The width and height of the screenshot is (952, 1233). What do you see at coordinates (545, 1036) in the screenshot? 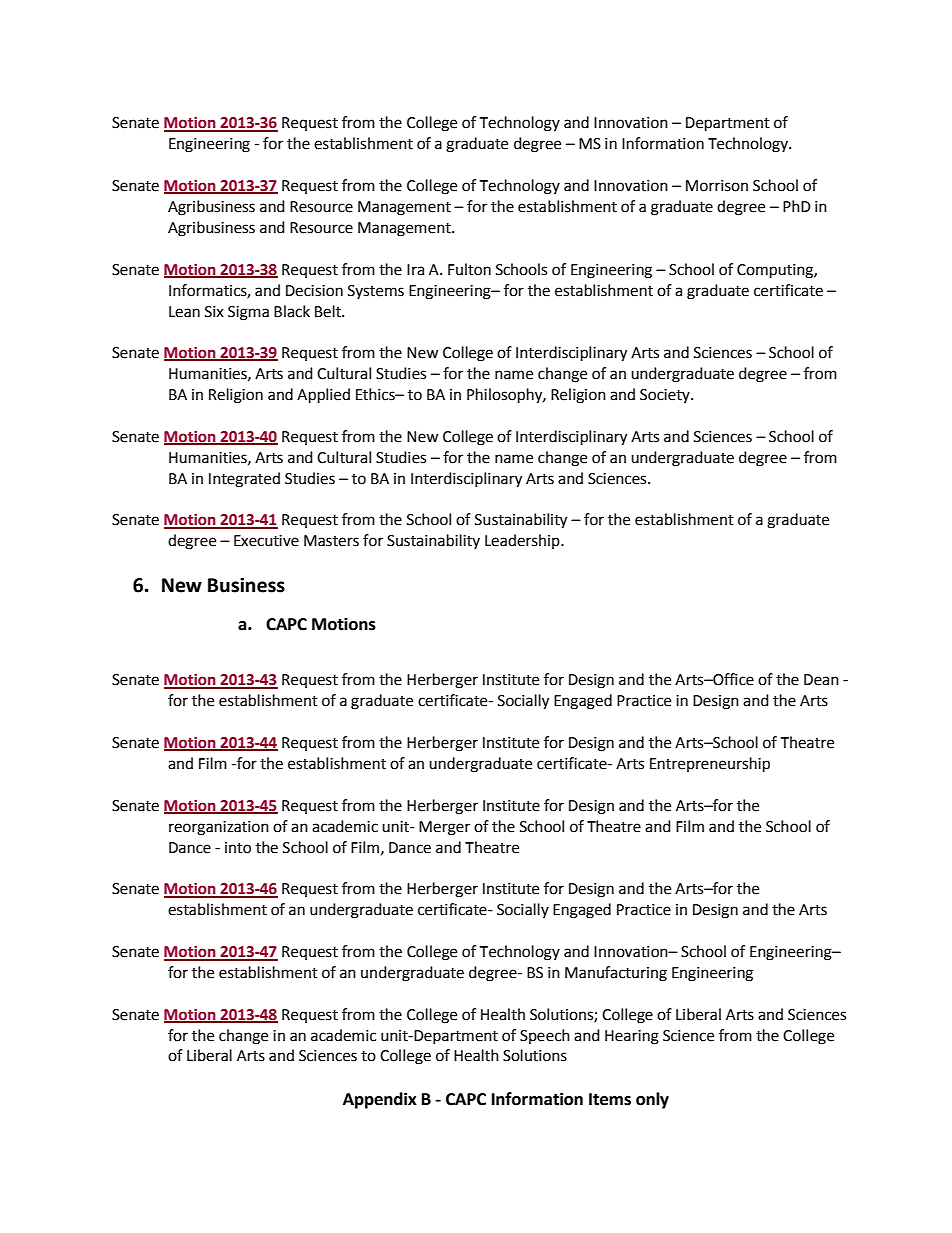
I see `Speech` at bounding box center [545, 1036].
